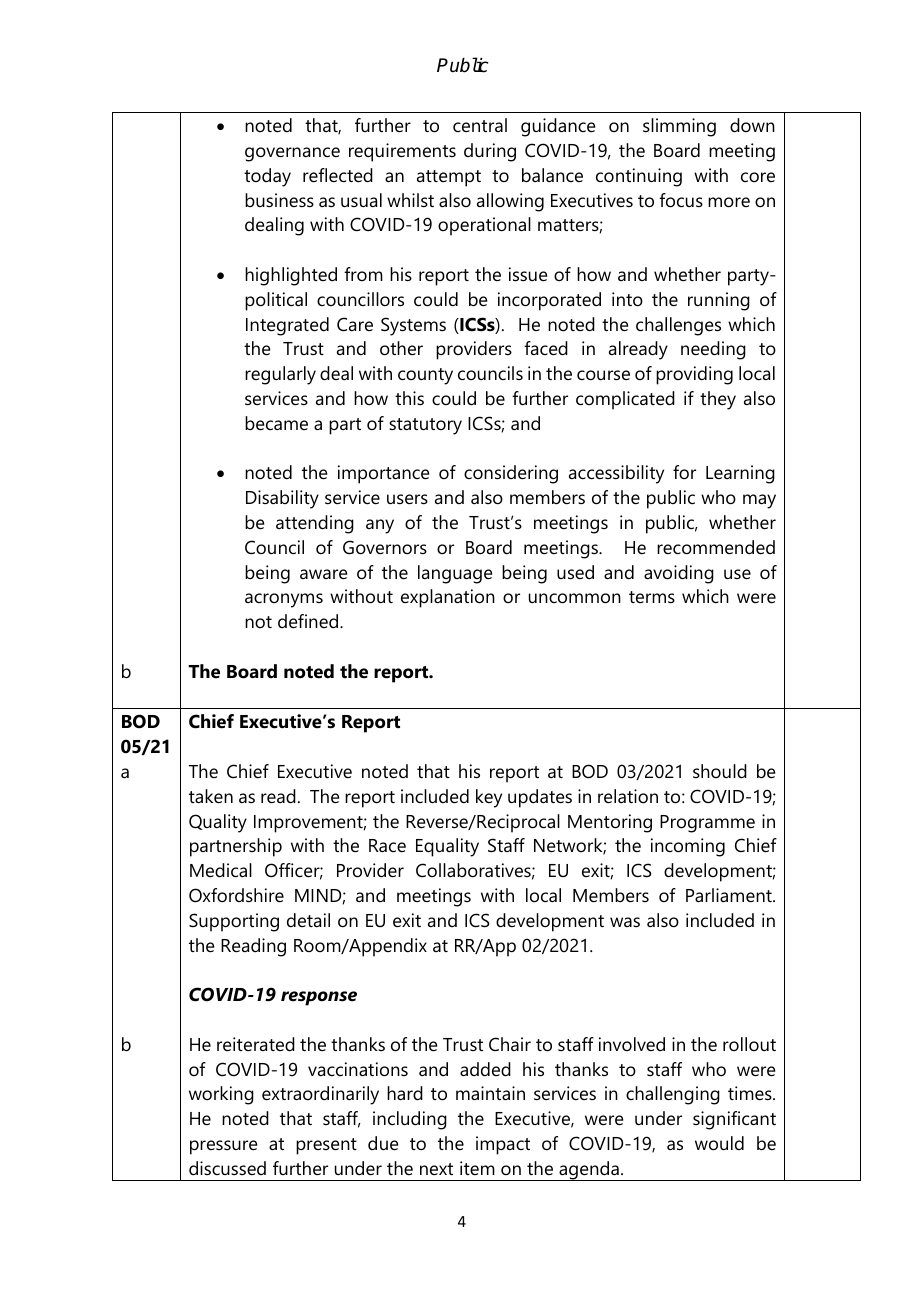 The height and width of the screenshot is (1308, 924). What do you see at coordinates (490, 152) in the screenshot?
I see `during` at bounding box center [490, 152].
